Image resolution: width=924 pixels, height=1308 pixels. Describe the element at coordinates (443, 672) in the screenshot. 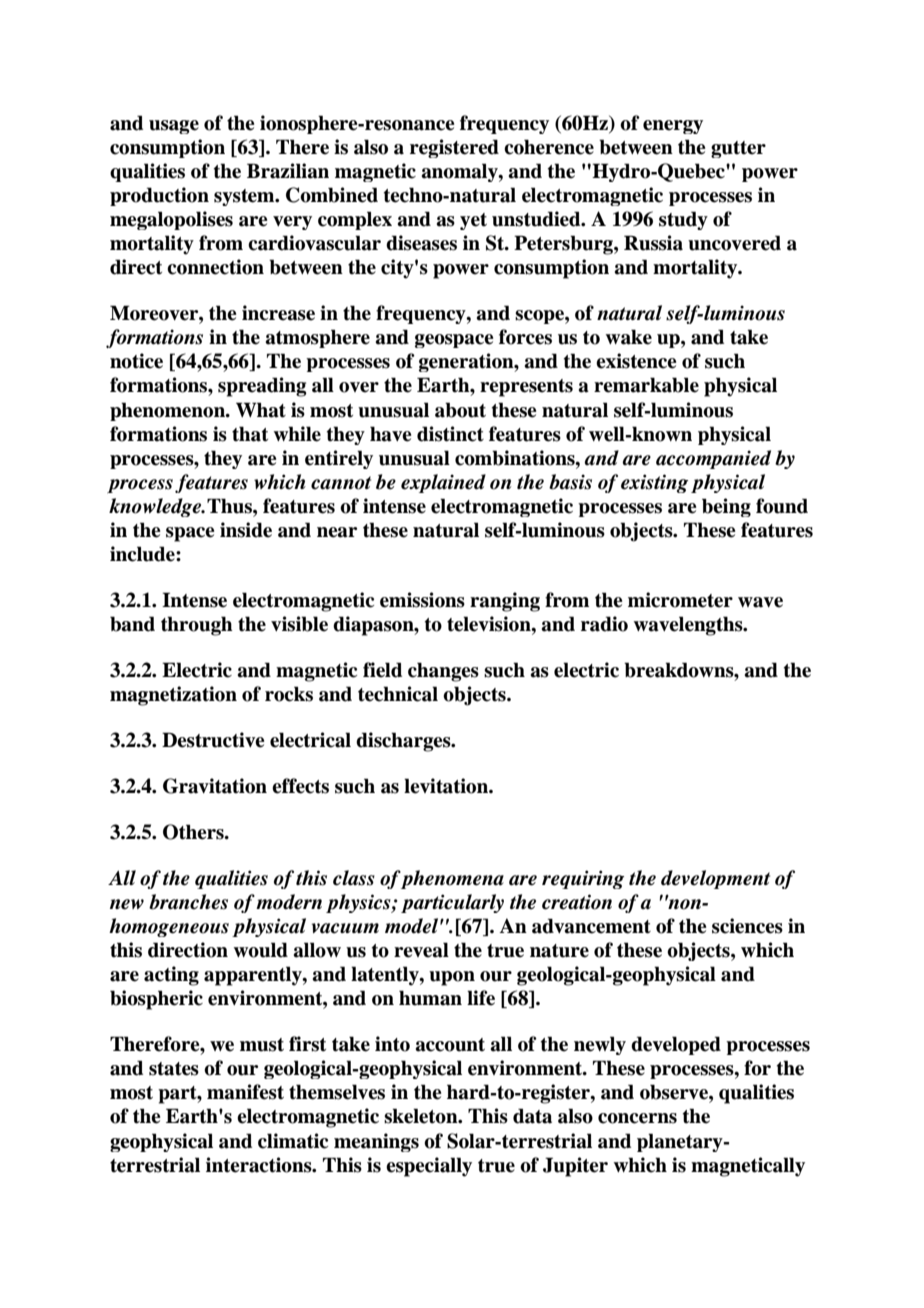

I see `changes` at that location.
